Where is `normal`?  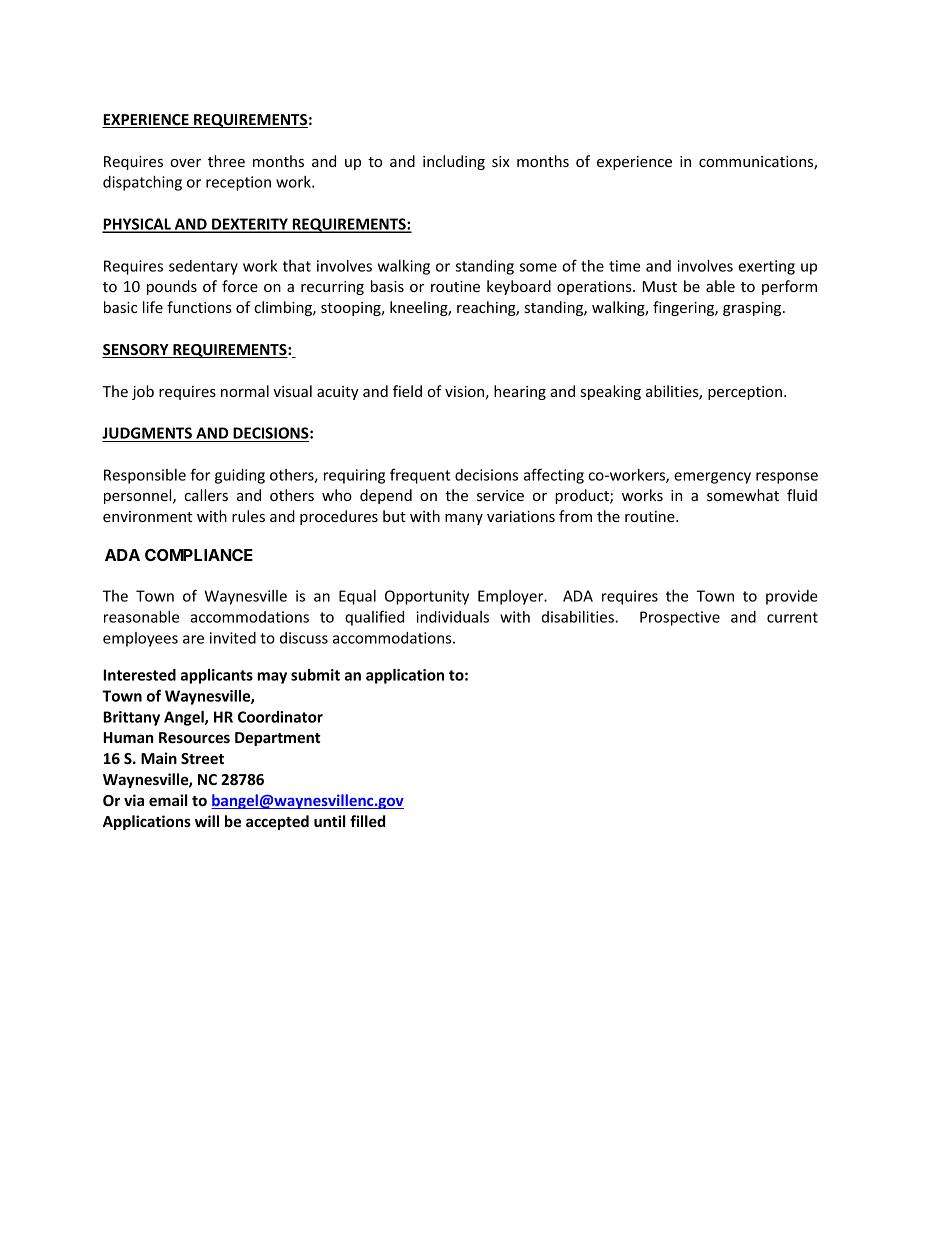
normal is located at coordinates (245, 391).
